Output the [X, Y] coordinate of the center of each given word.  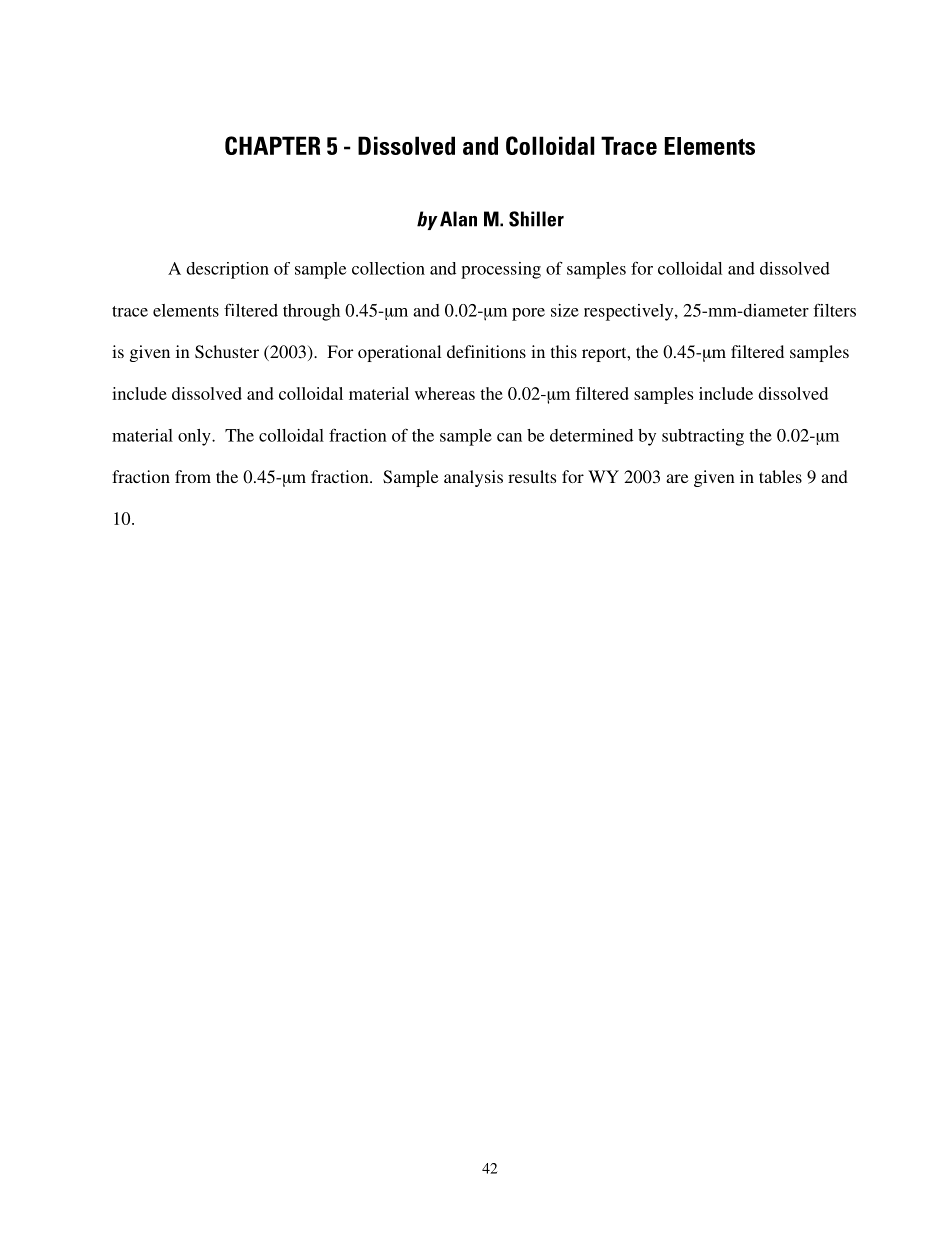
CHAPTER [272, 145]
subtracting [703, 437]
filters [834, 310]
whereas [445, 393]
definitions [486, 351]
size [565, 310]
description [227, 270]
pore [528, 314]
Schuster [227, 352]
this [564, 351]
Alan [458, 219]
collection [388, 268]
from [193, 476]
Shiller [536, 219]
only [195, 437]
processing [501, 270]
